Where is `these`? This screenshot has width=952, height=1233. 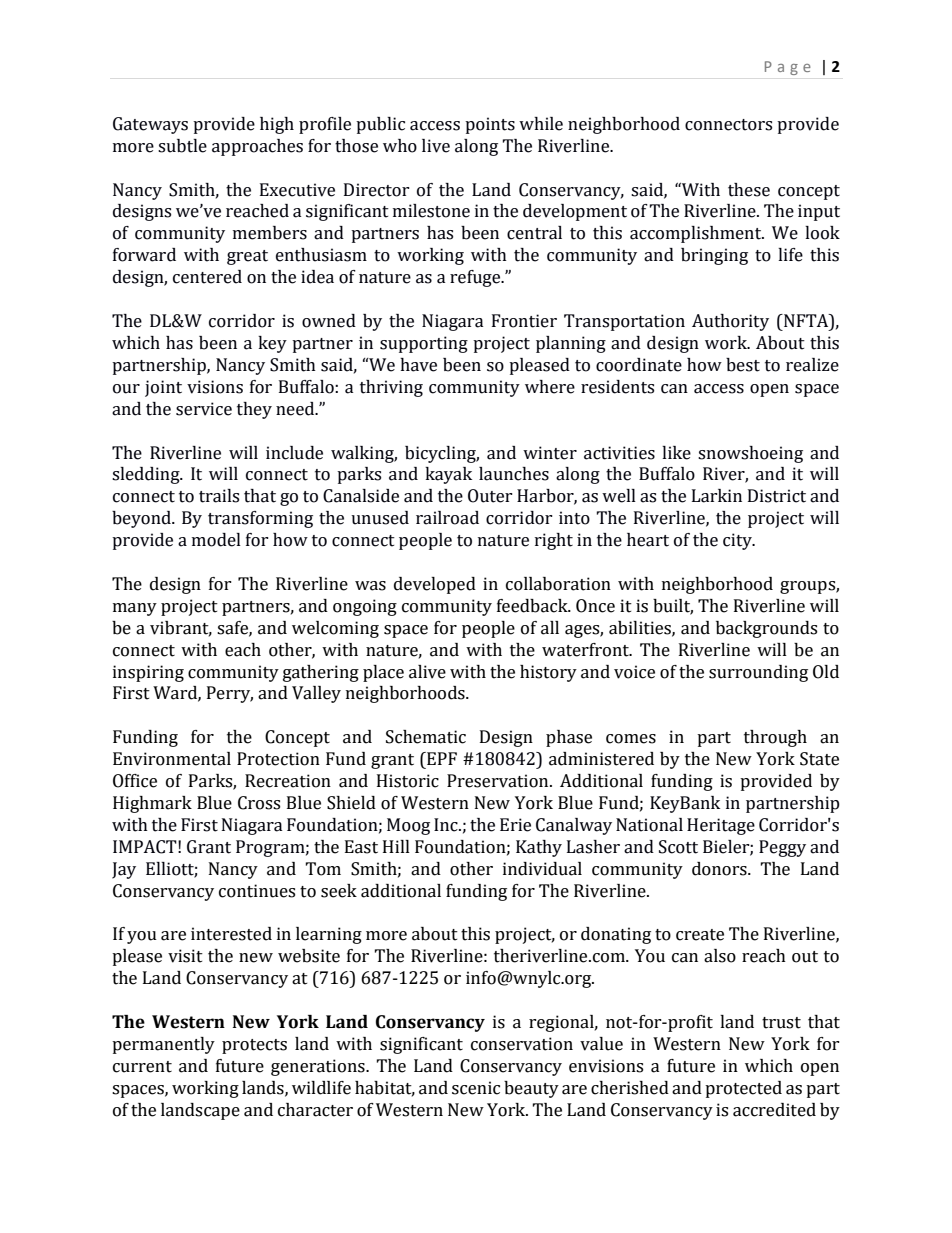 these is located at coordinates (749, 190).
